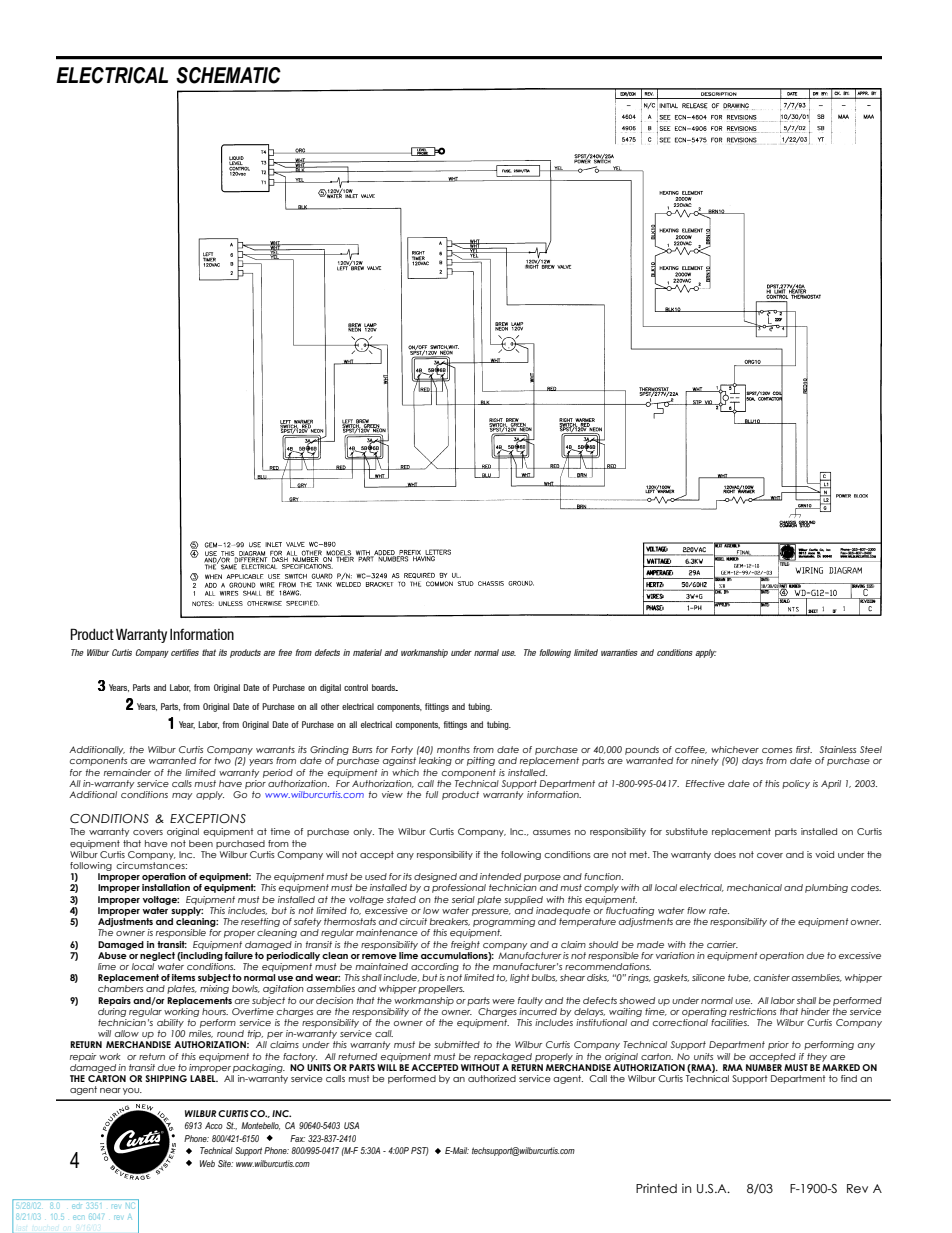 This document has height=1233, width=952. I want to click on certifies, so click(185, 652).
